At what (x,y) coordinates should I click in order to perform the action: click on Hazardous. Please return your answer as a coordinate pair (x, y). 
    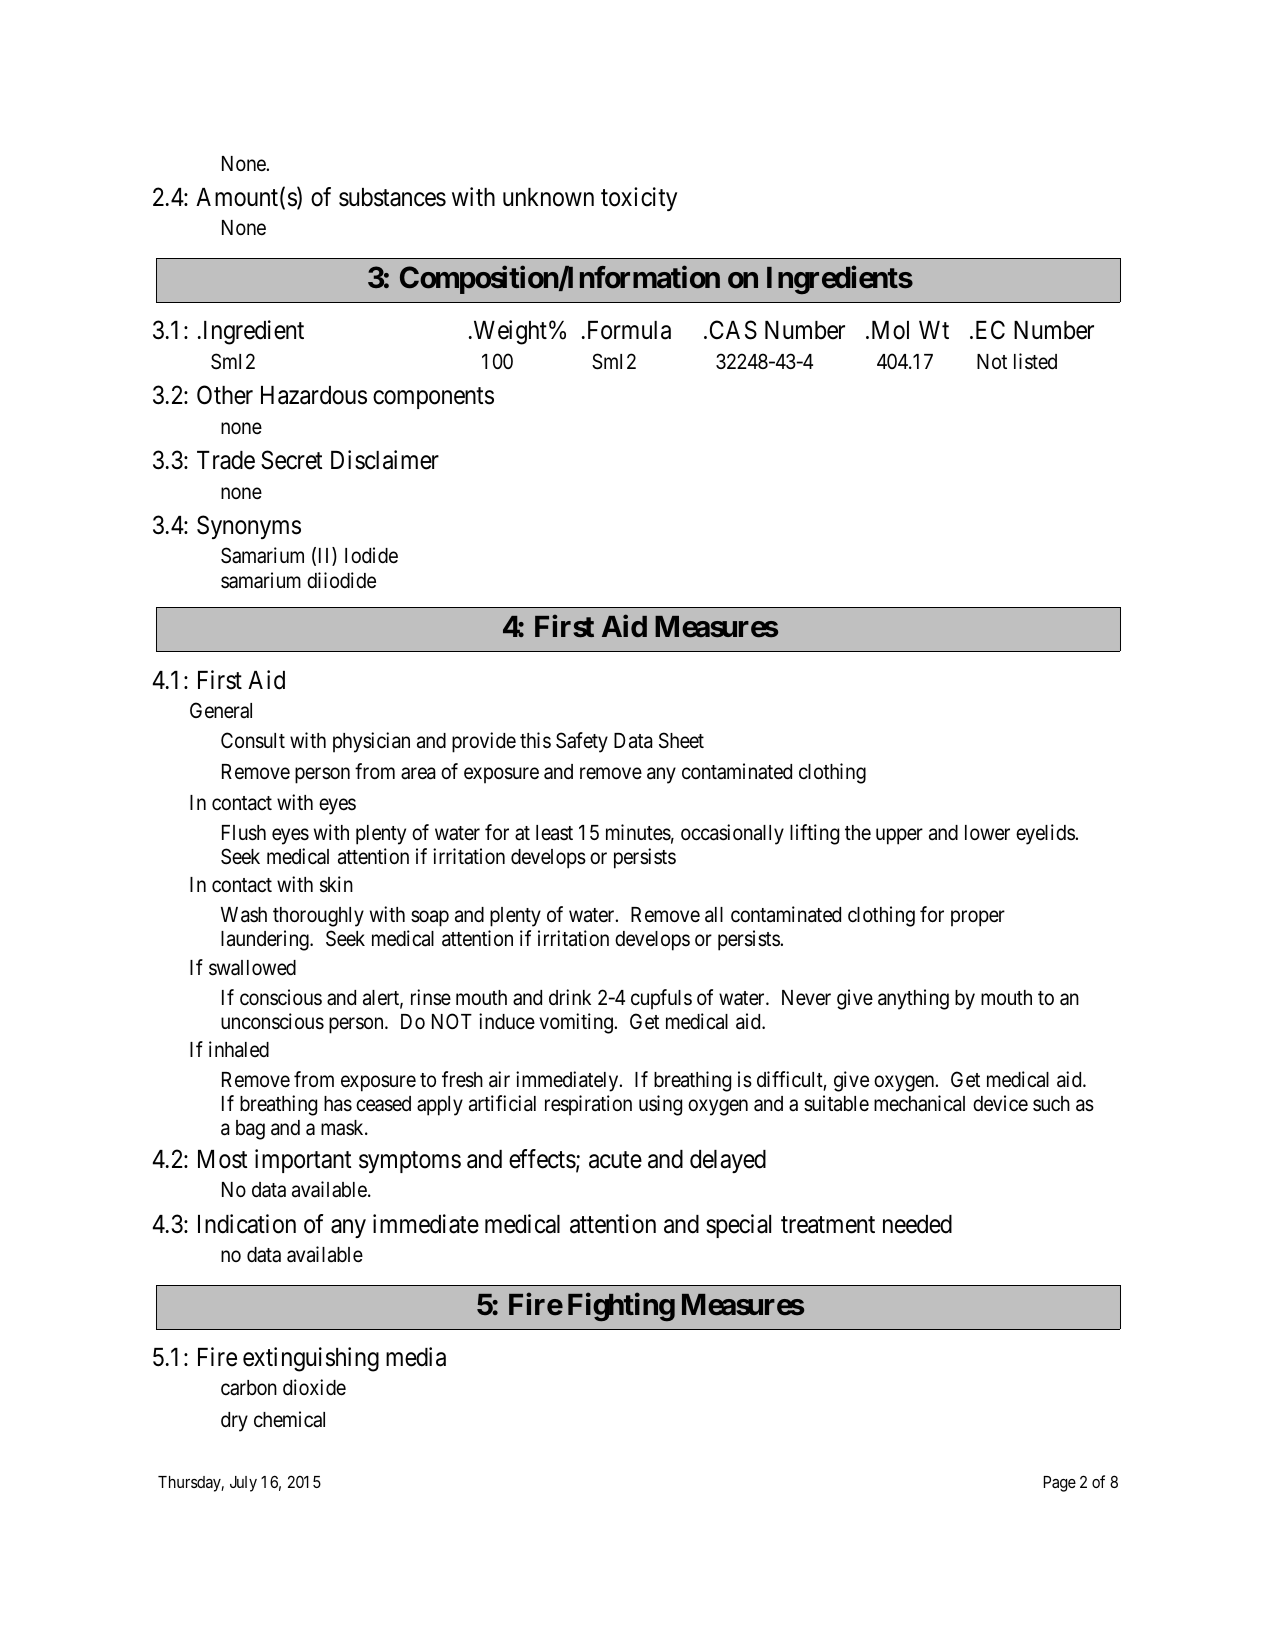
    Looking at the image, I should click on (314, 395).
